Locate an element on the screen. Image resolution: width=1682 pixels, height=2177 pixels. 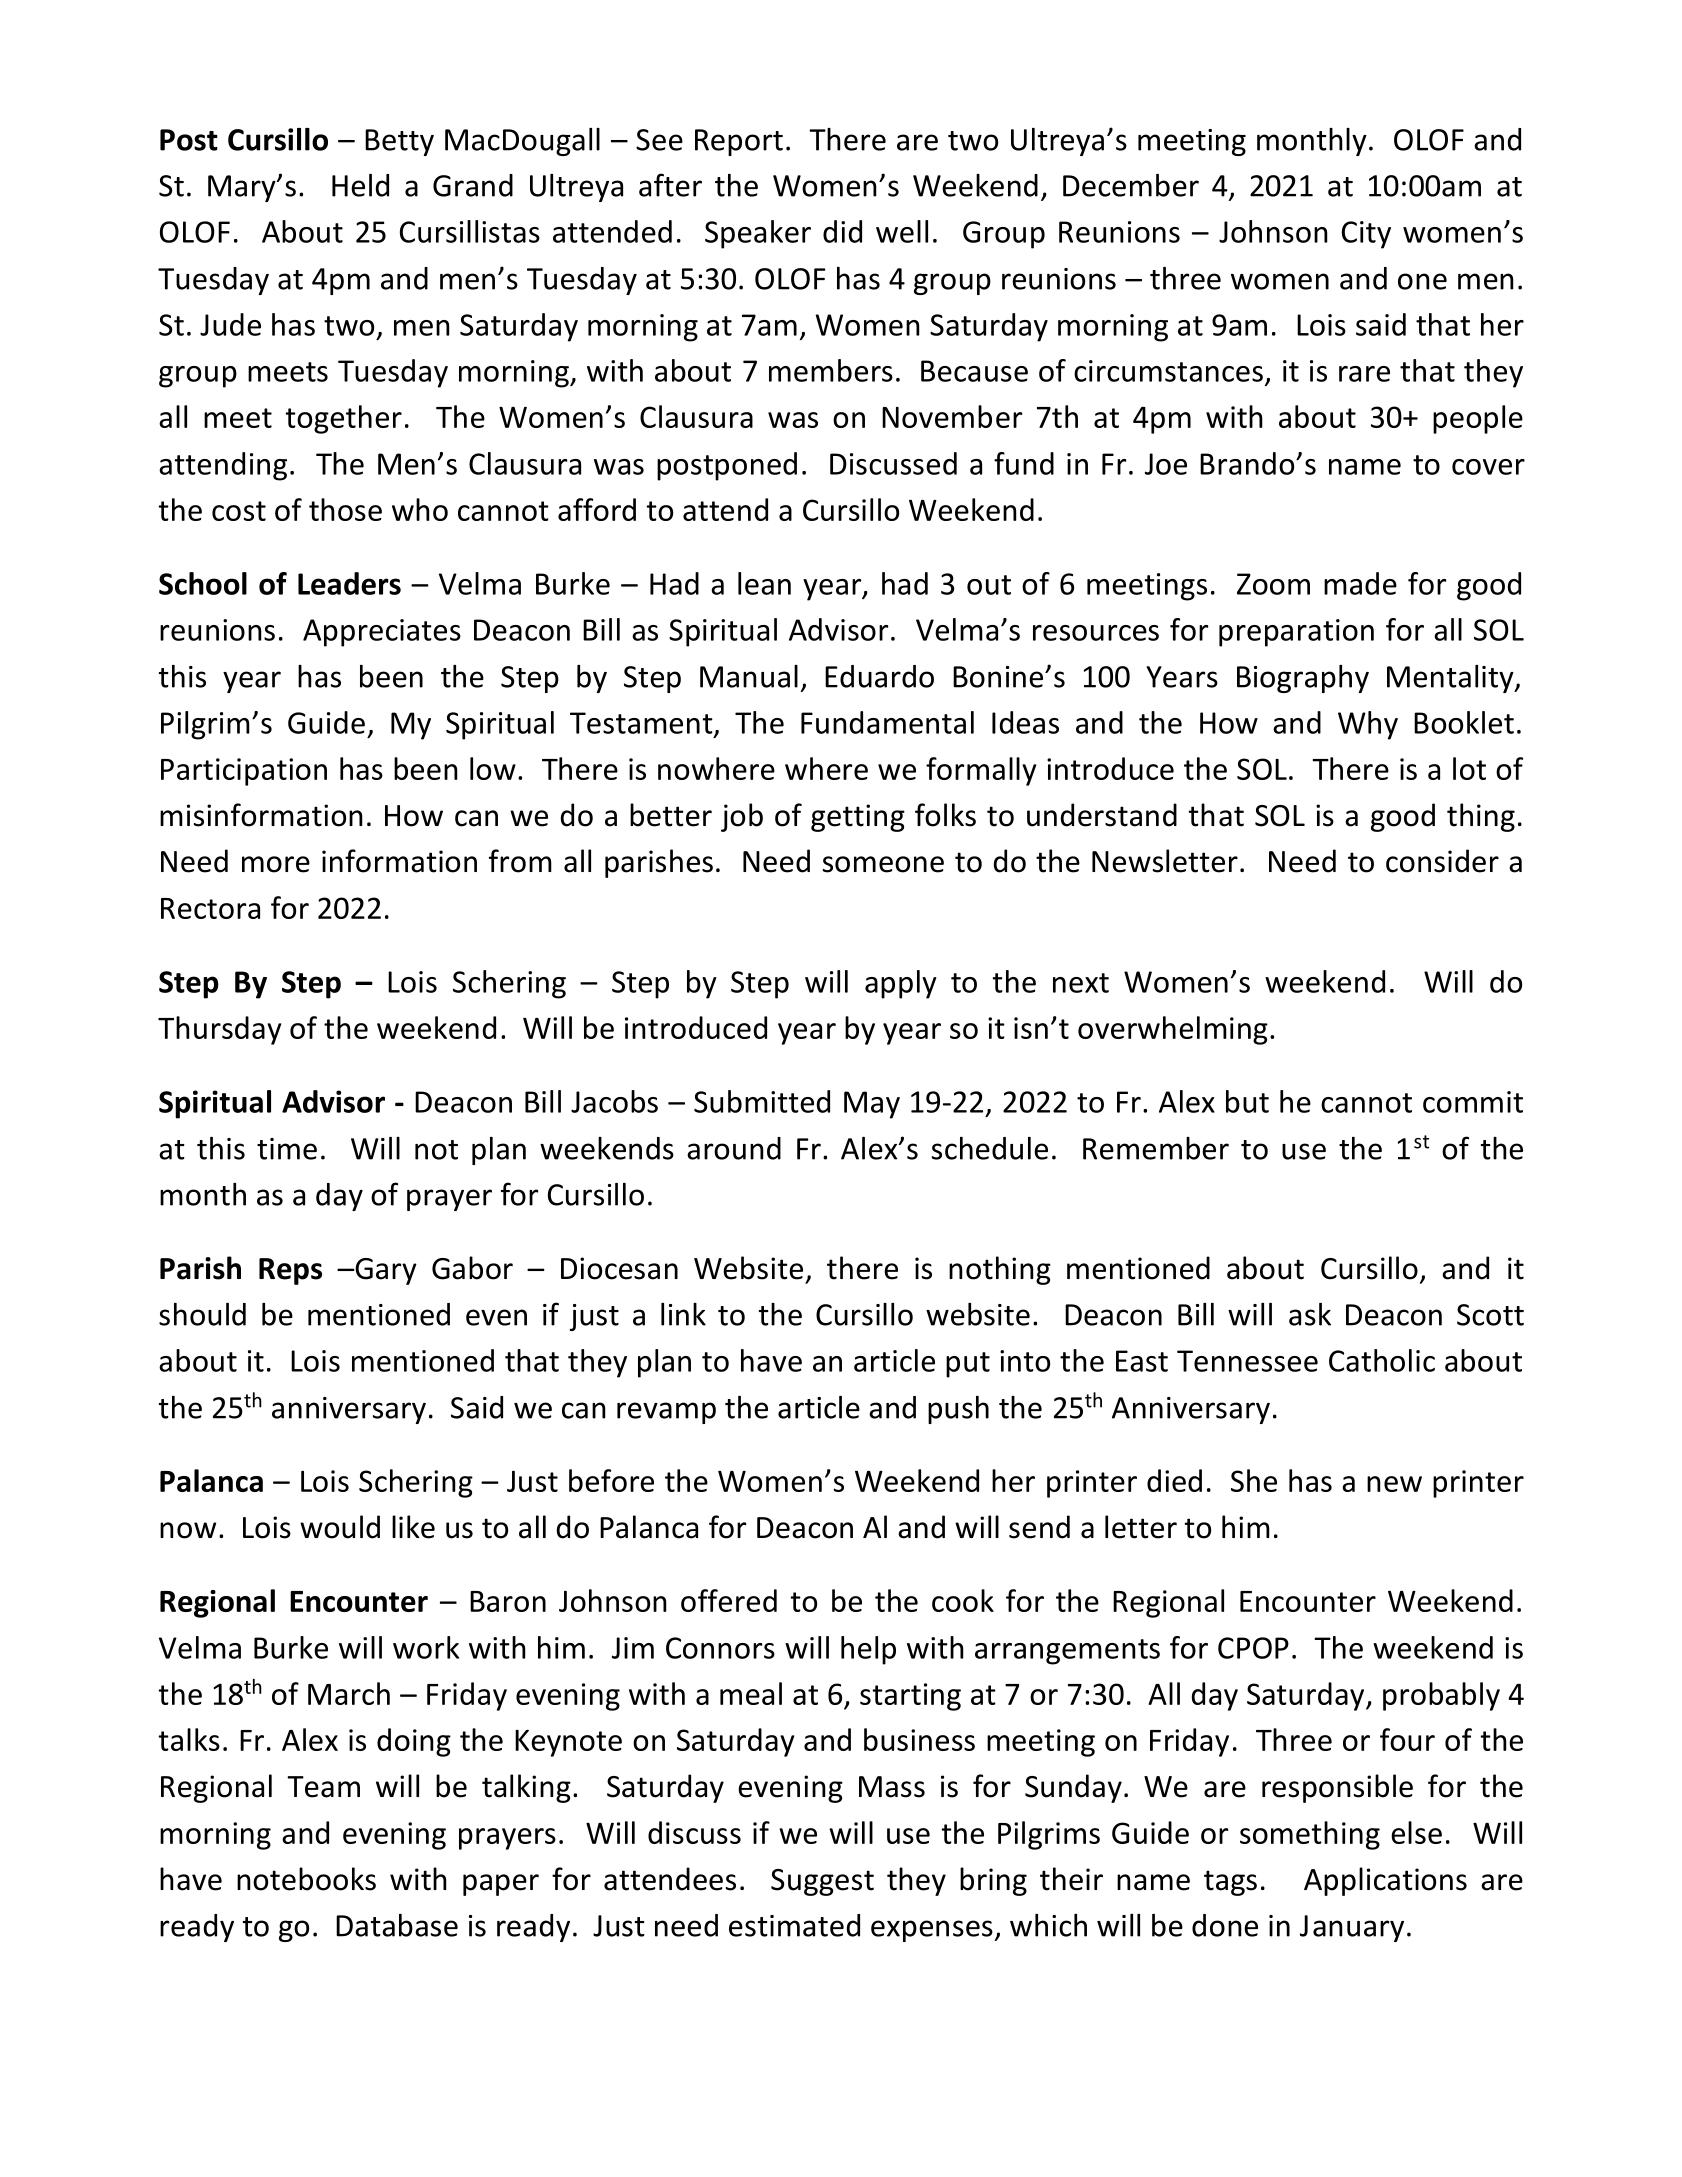
made is located at coordinates (1360, 583).
